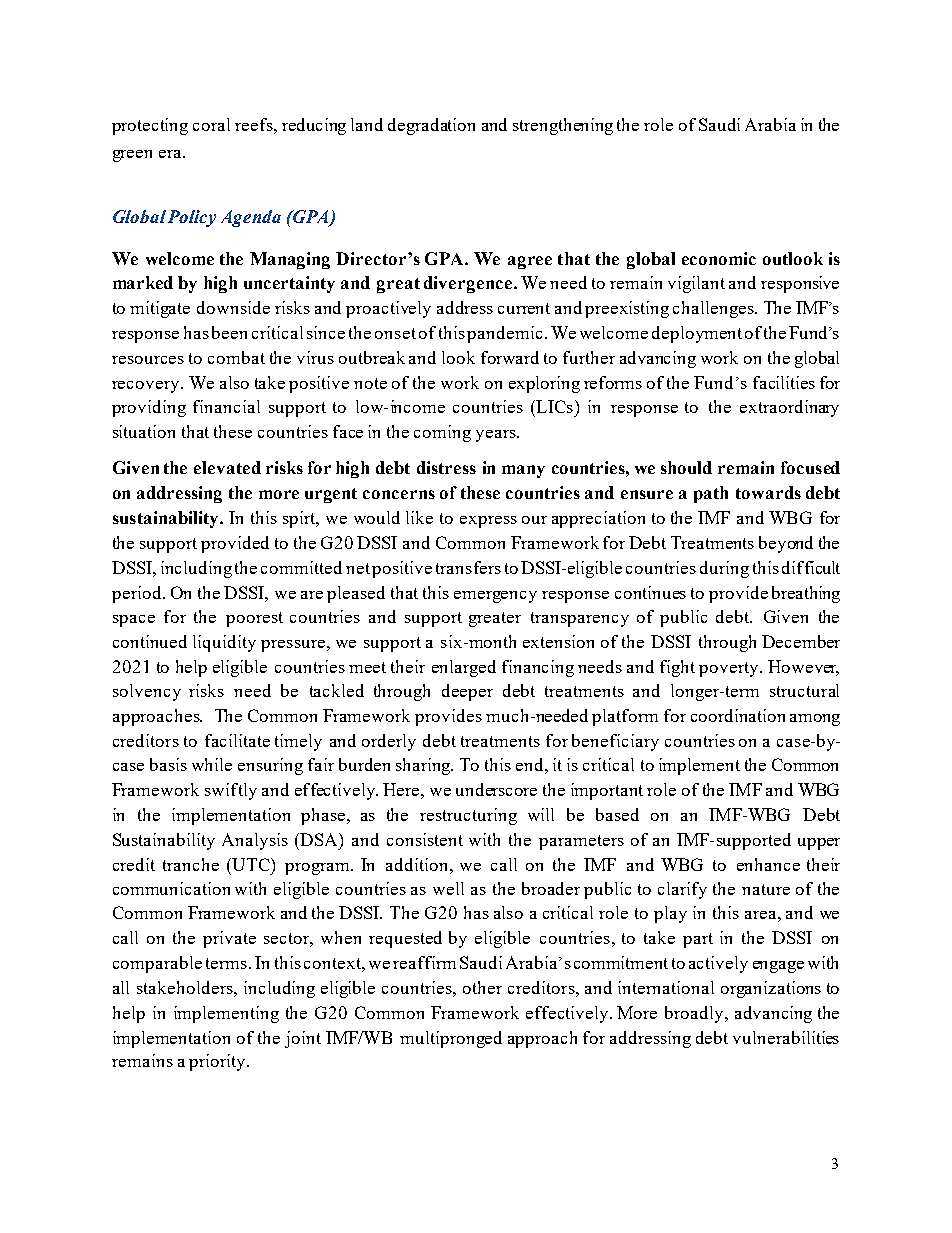  I want to click on elevated, so click(227, 467).
